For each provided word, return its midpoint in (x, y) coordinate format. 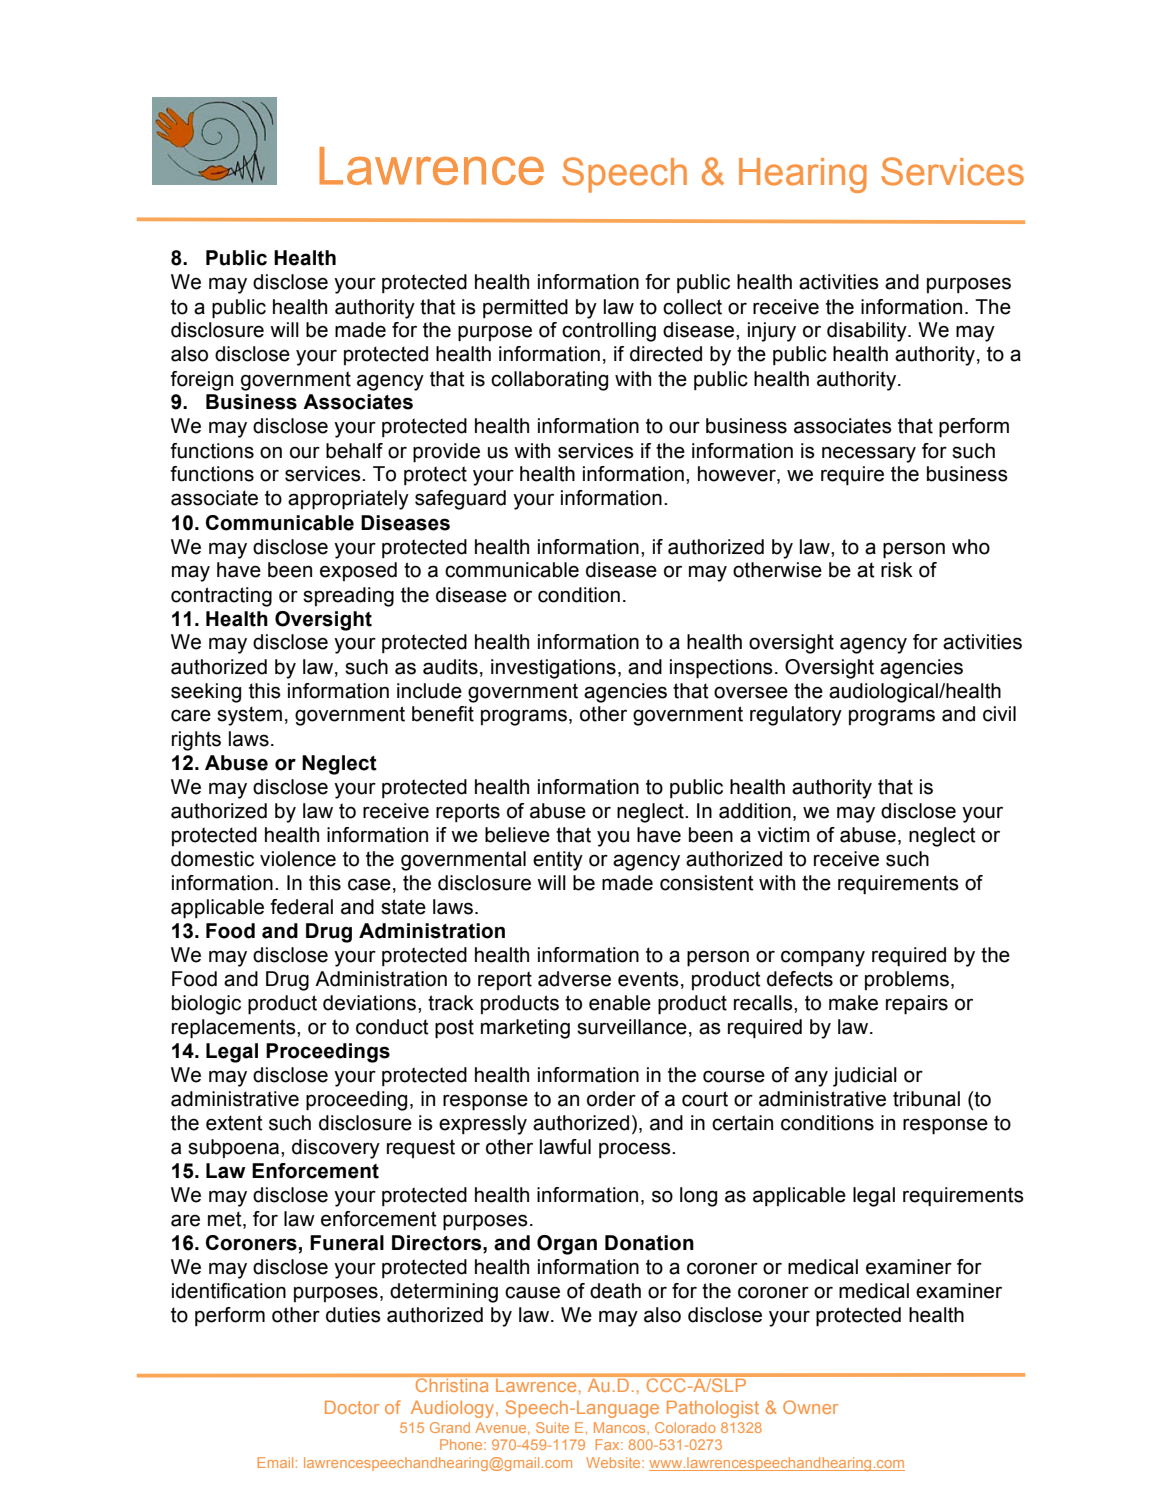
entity (558, 861)
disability (868, 332)
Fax (609, 1444)
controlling (609, 332)
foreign (201, 381)
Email (275, 1462)
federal (301, 907)
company (823, 958)
